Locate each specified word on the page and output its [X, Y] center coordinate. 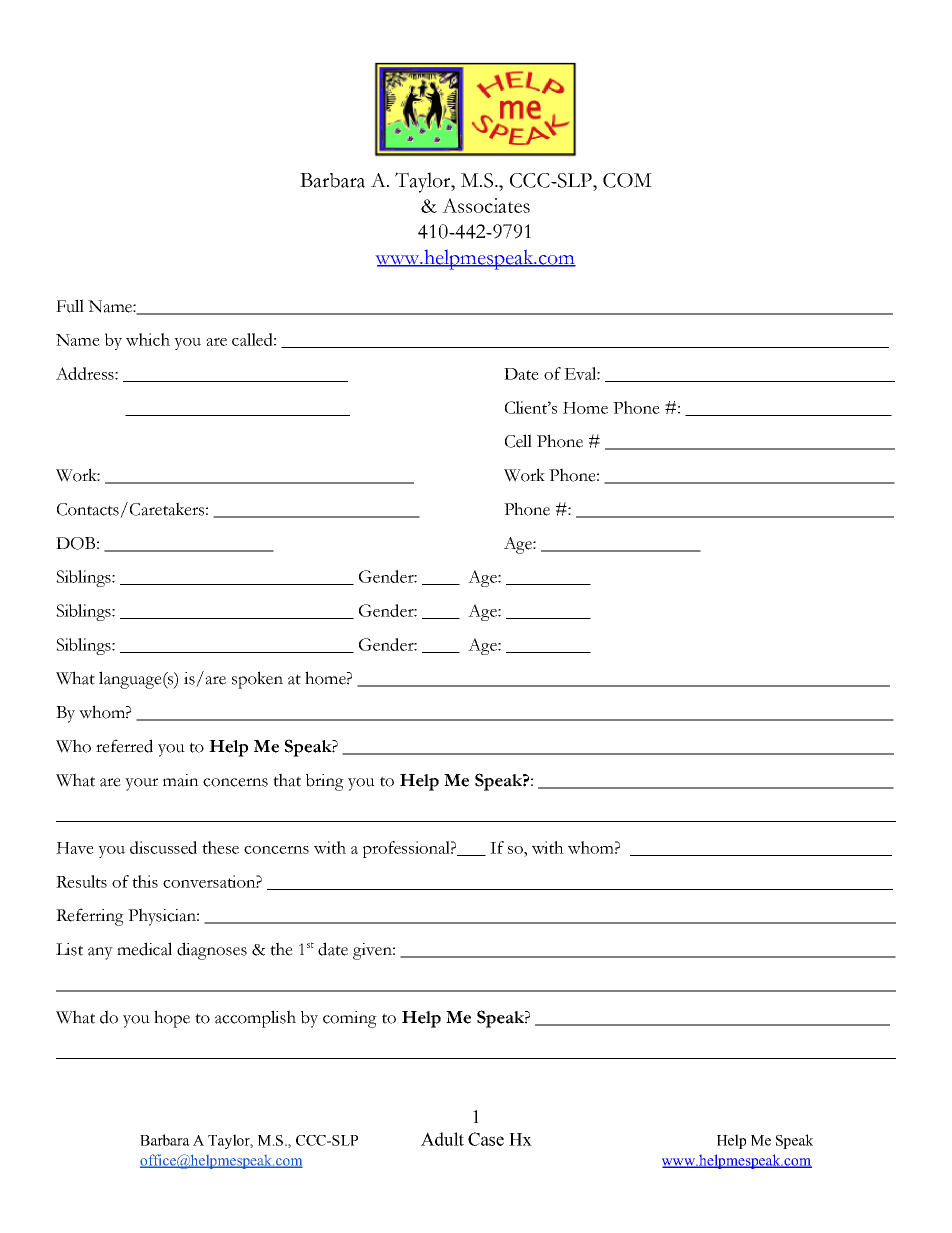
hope [172, 1019]
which [148, 339]
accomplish [255, 1019]
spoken [257, 680]
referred [124, 746]
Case [486, 1139]
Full [70, 306]
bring [325, 782]
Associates [486, 205]
